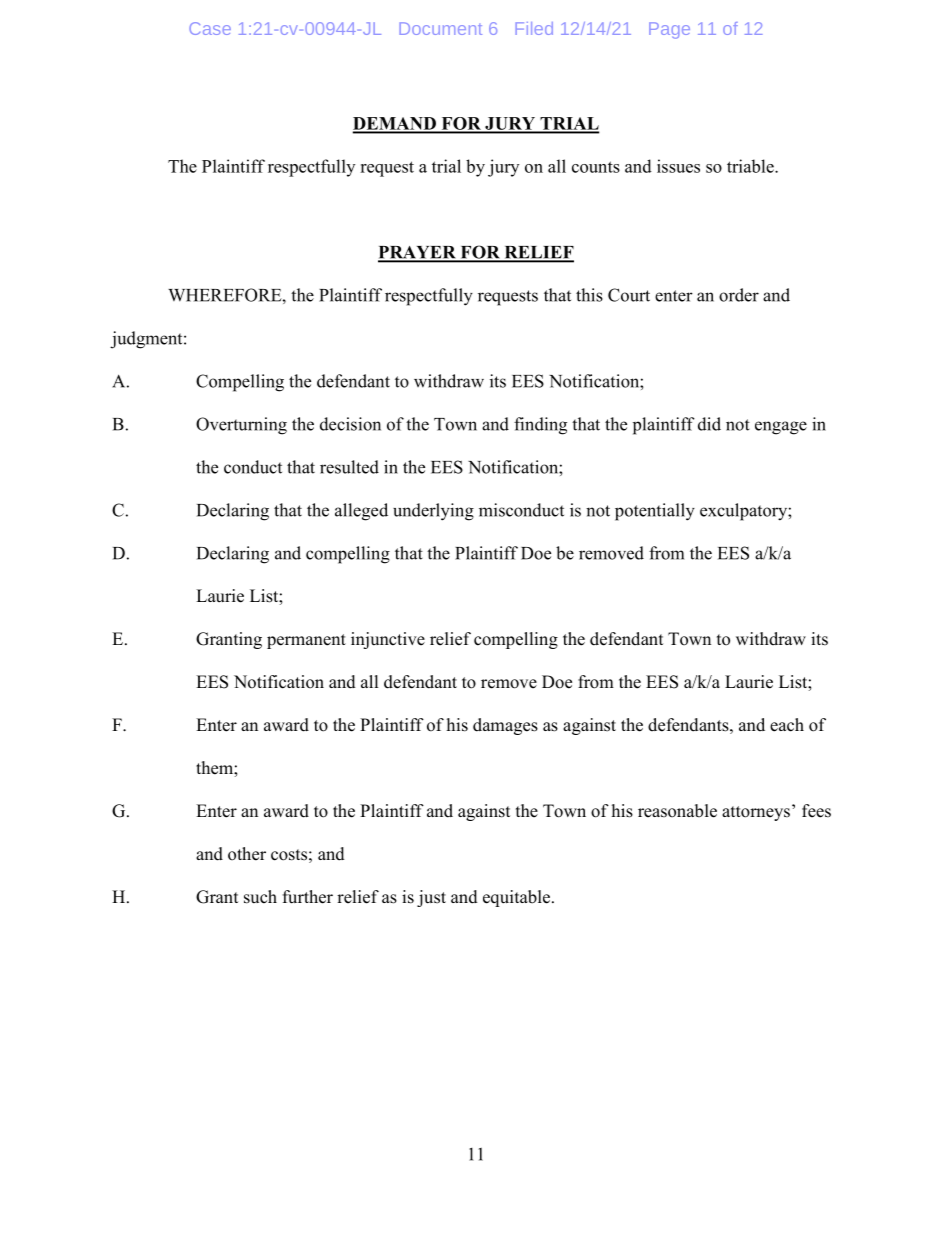 Image resolution: width=952 pixels, height=1233 pixels. Describe the element at coordinates (210, 28) in the document. I see `Case` at that location.
